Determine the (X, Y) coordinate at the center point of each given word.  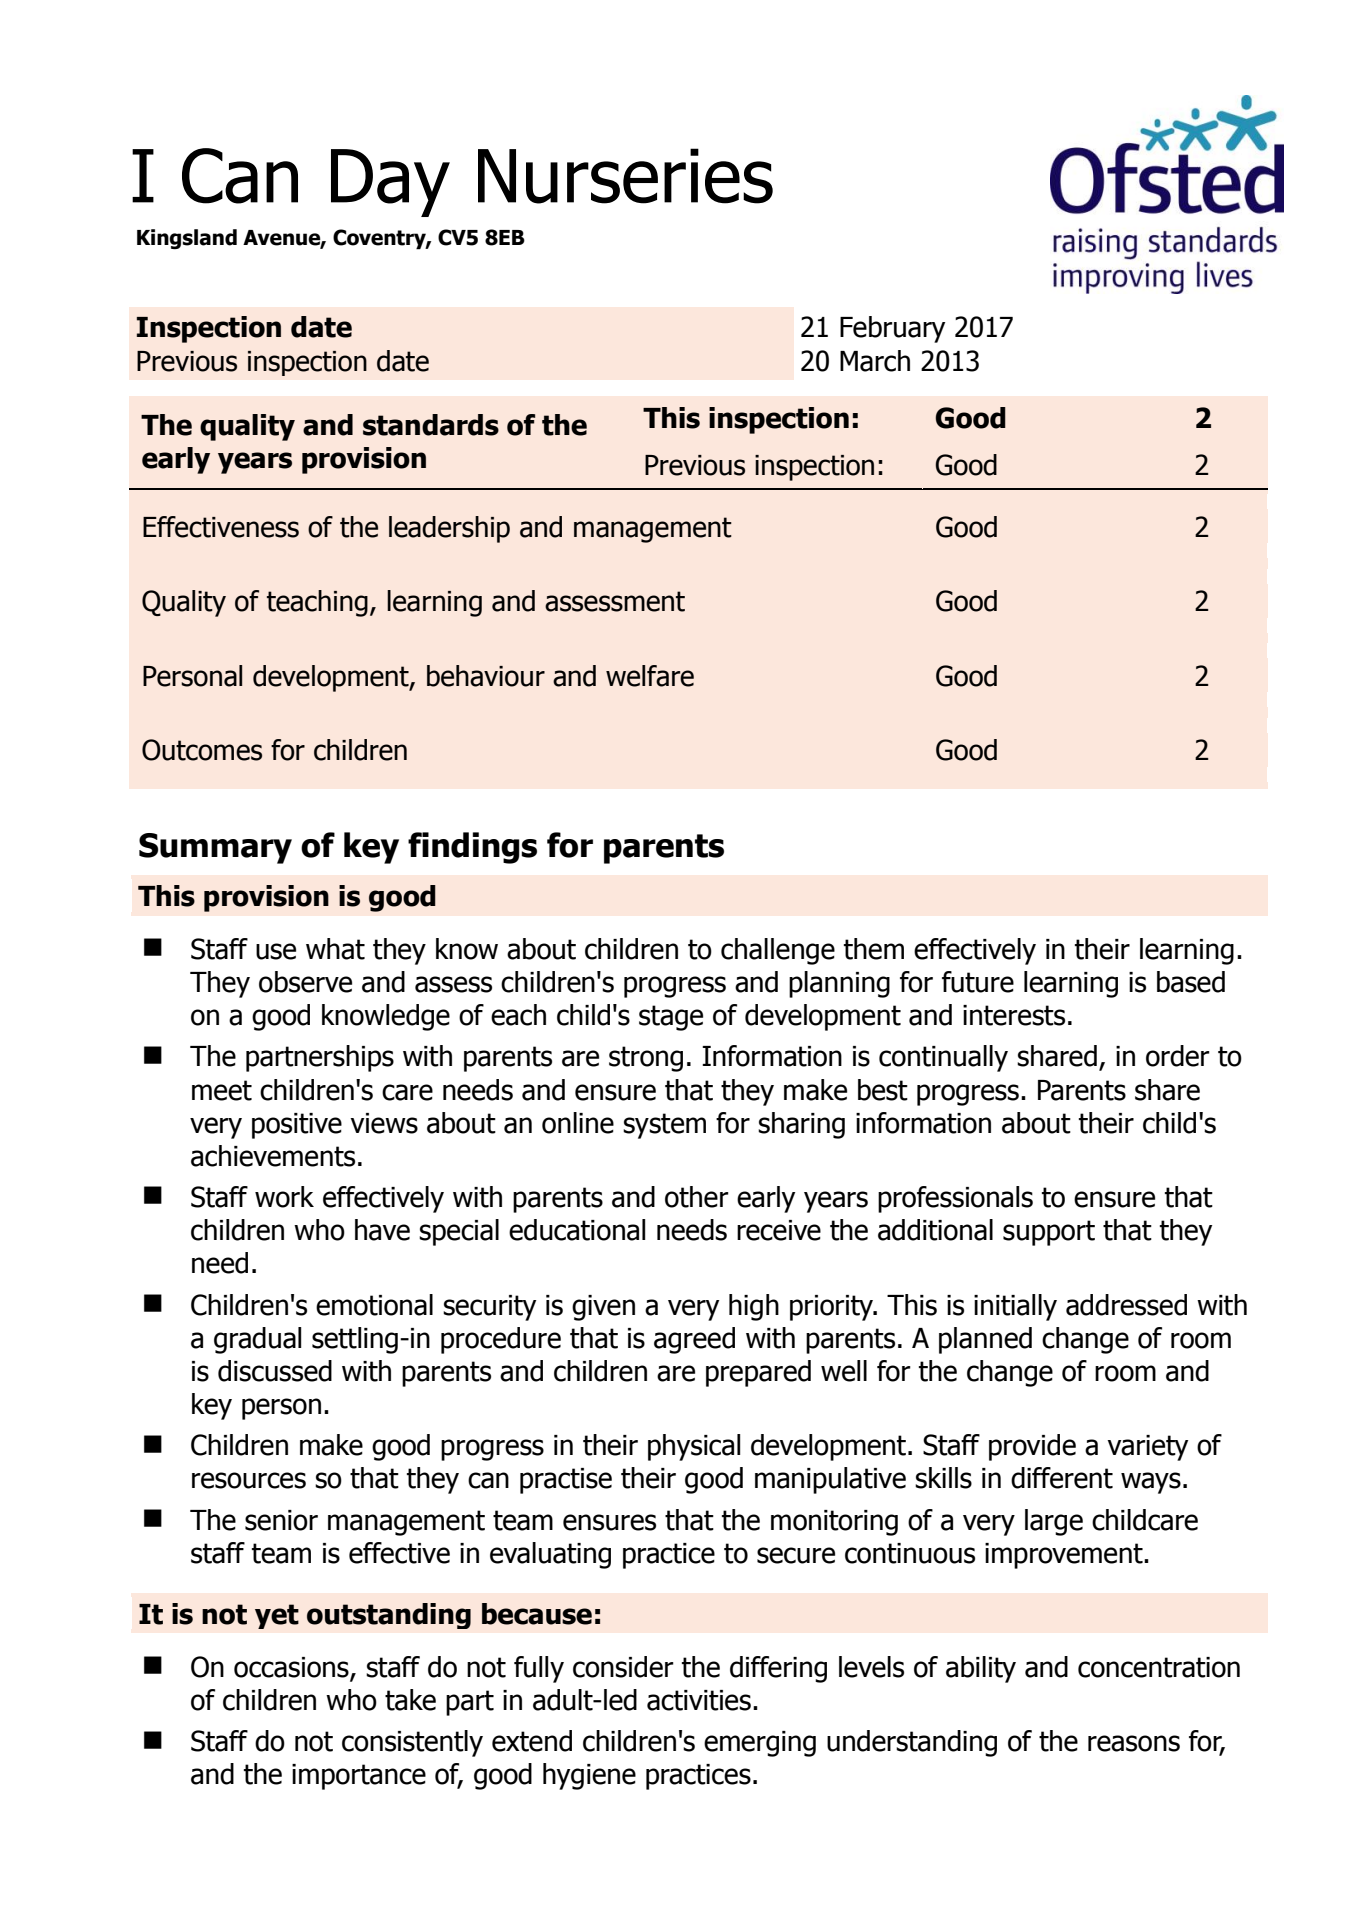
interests (1014, 1015)
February (892, 329)
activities (699, 1700)
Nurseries (625, 176)
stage (671, 1018)
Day (390, 183)
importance (359, 1777)
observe (305, 982)
